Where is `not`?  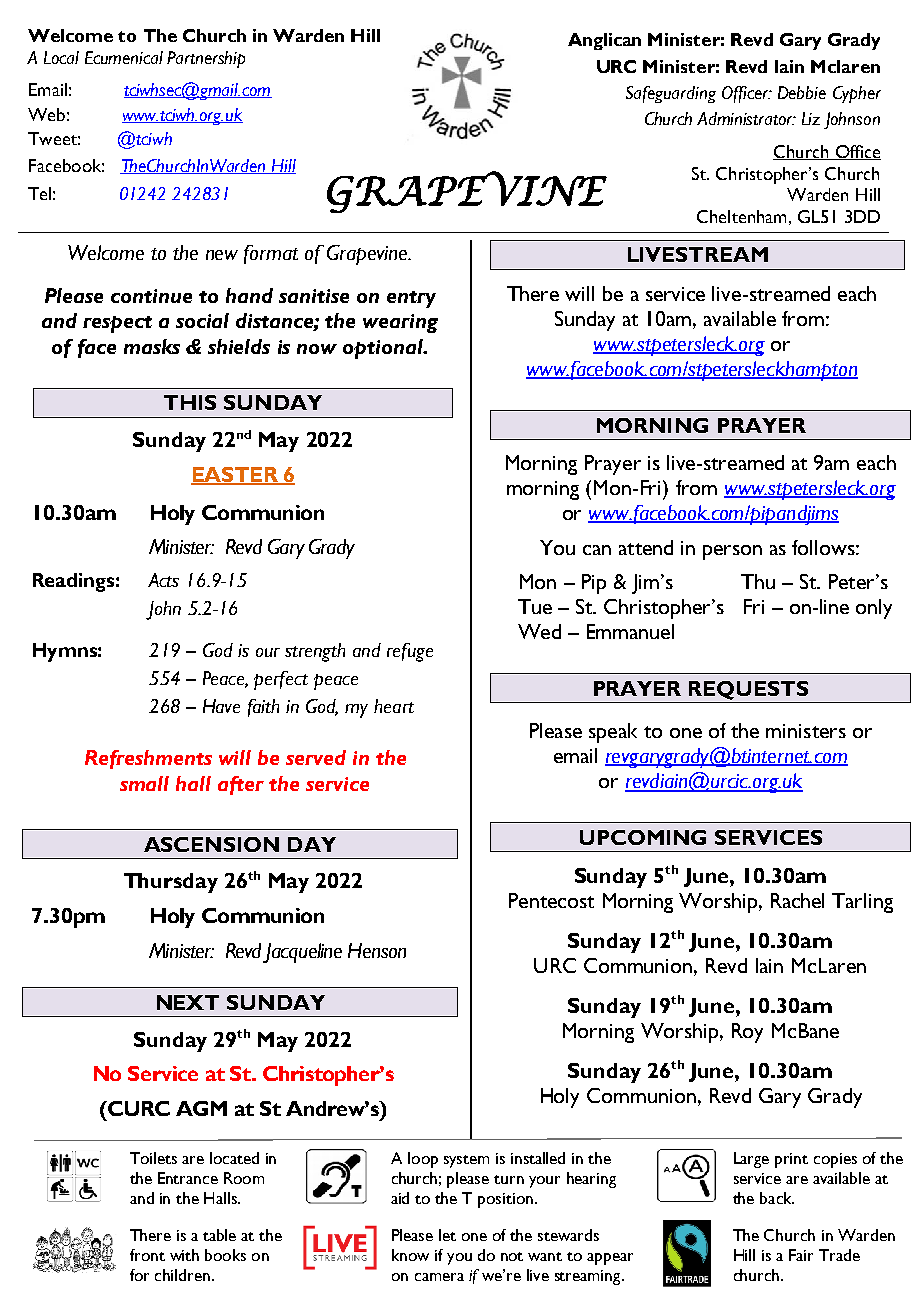
not is located at coordinates (512, 1256).
